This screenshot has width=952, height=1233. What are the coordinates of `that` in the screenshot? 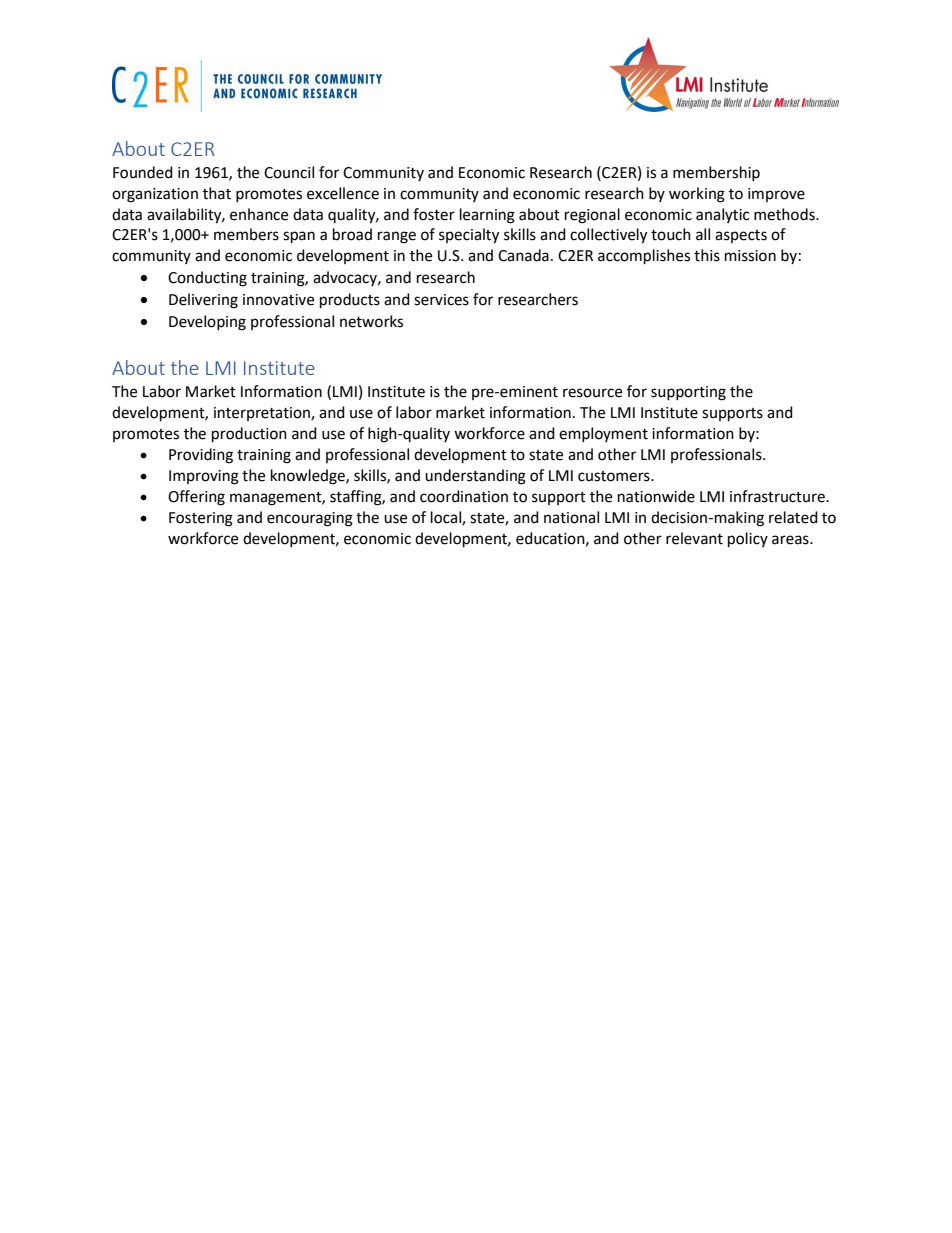 It's located at (217, 193).
